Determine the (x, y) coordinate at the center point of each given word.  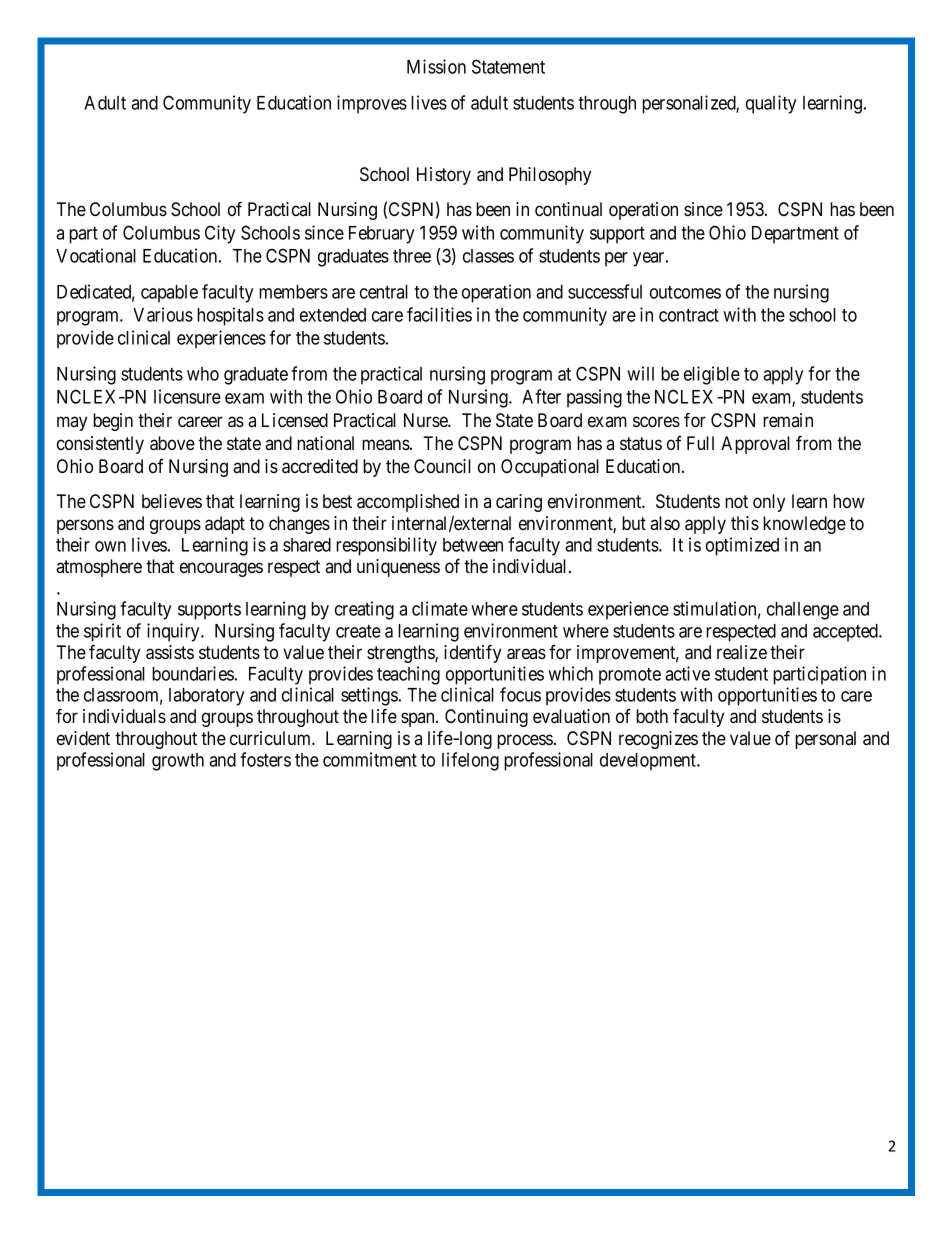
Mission (436, 66)
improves (372, 104)
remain (788, 420)
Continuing (486, 718)
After (541, 396)
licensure (187, 396)
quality (771, 104)
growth (178, 762)
